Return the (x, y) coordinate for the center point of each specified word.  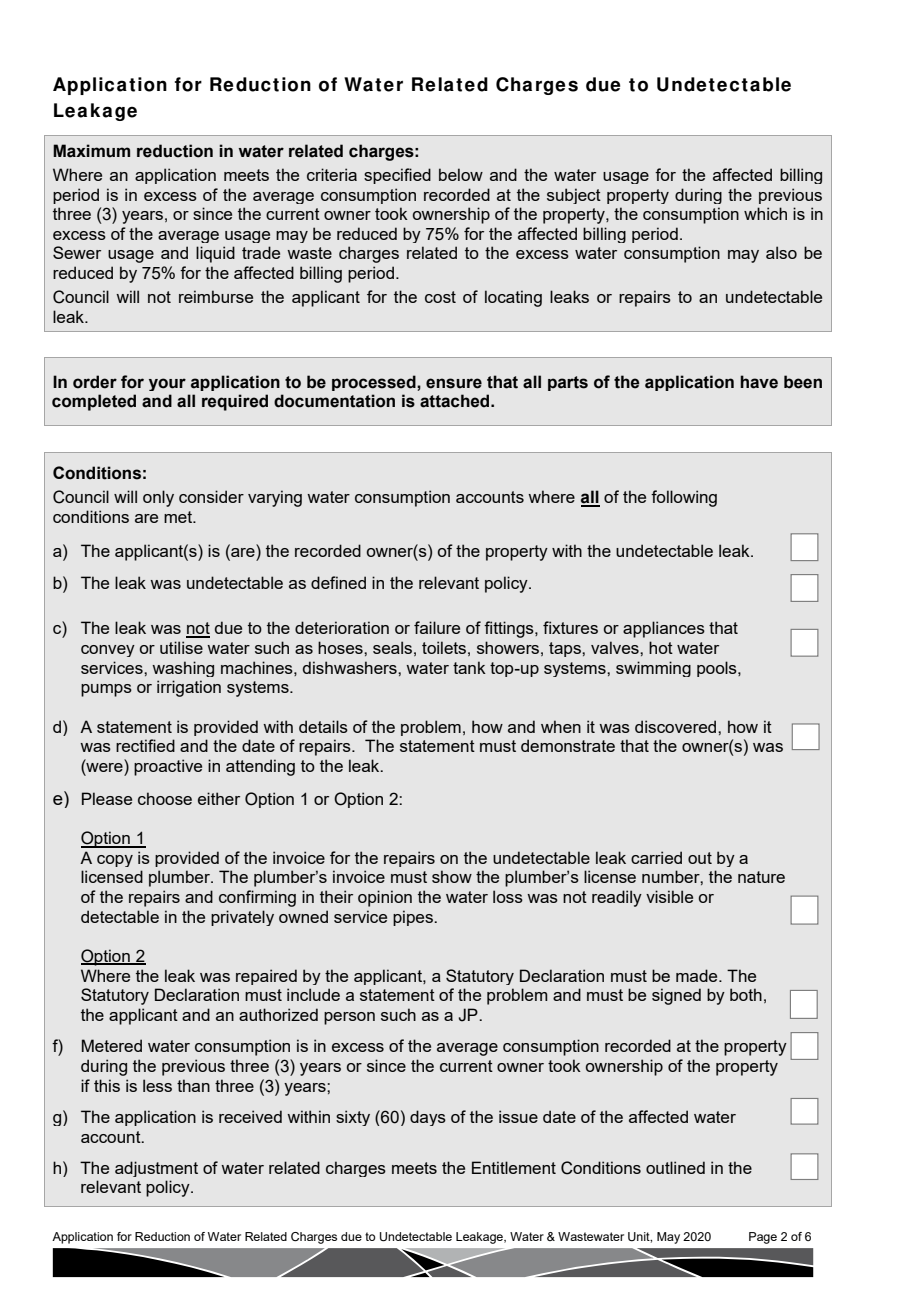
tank (469, 667)
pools (718, 669)
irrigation (189, 688)
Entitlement (514, 1167)
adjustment (156, 1169)
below (461, 174)
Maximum (91, 151)
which (765, 213)
